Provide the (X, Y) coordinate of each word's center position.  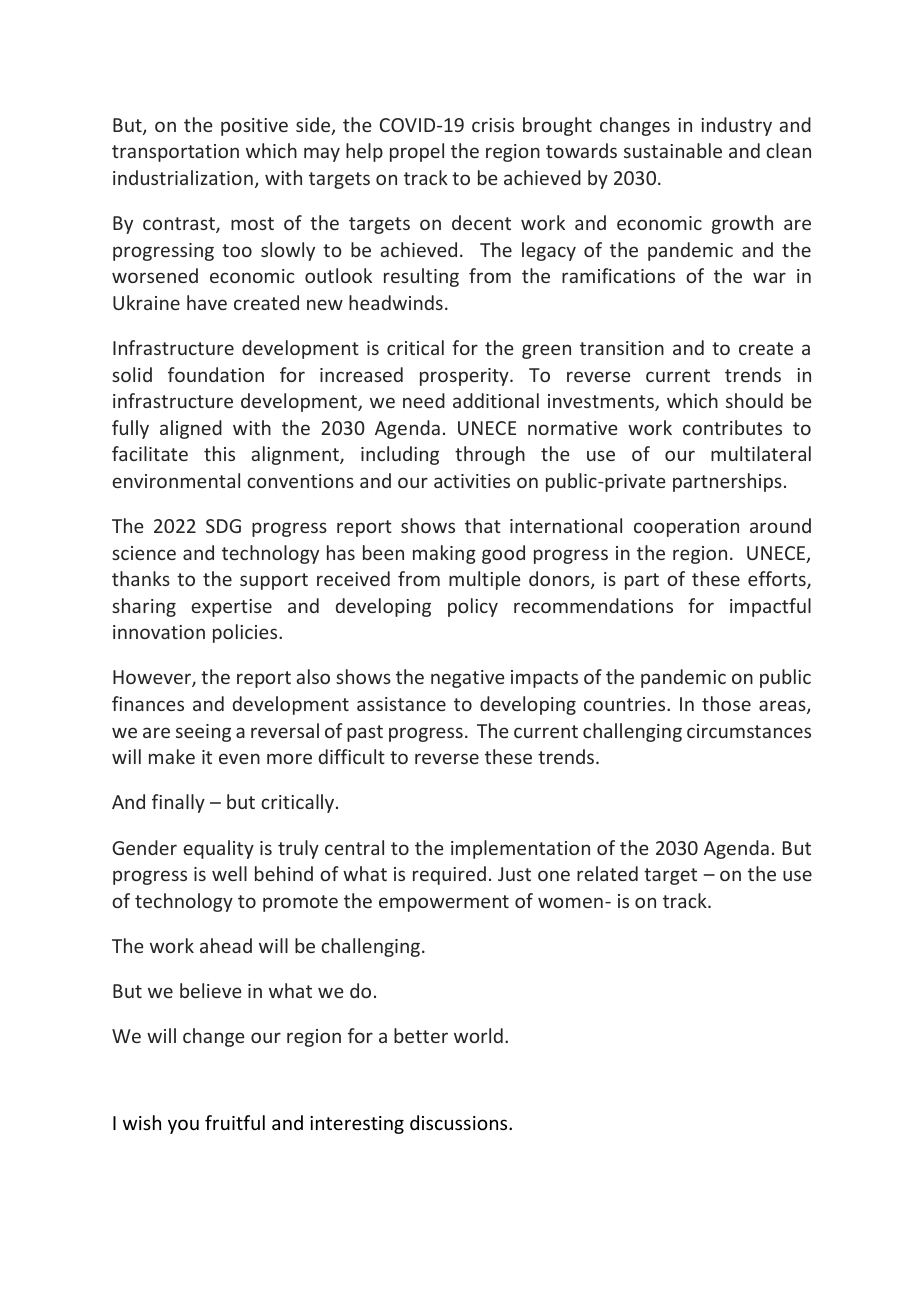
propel (417, 152)
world (478, 1035)
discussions (460, 1122)
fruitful (235, 1122)
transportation (175, 153)
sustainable (673, 150)
